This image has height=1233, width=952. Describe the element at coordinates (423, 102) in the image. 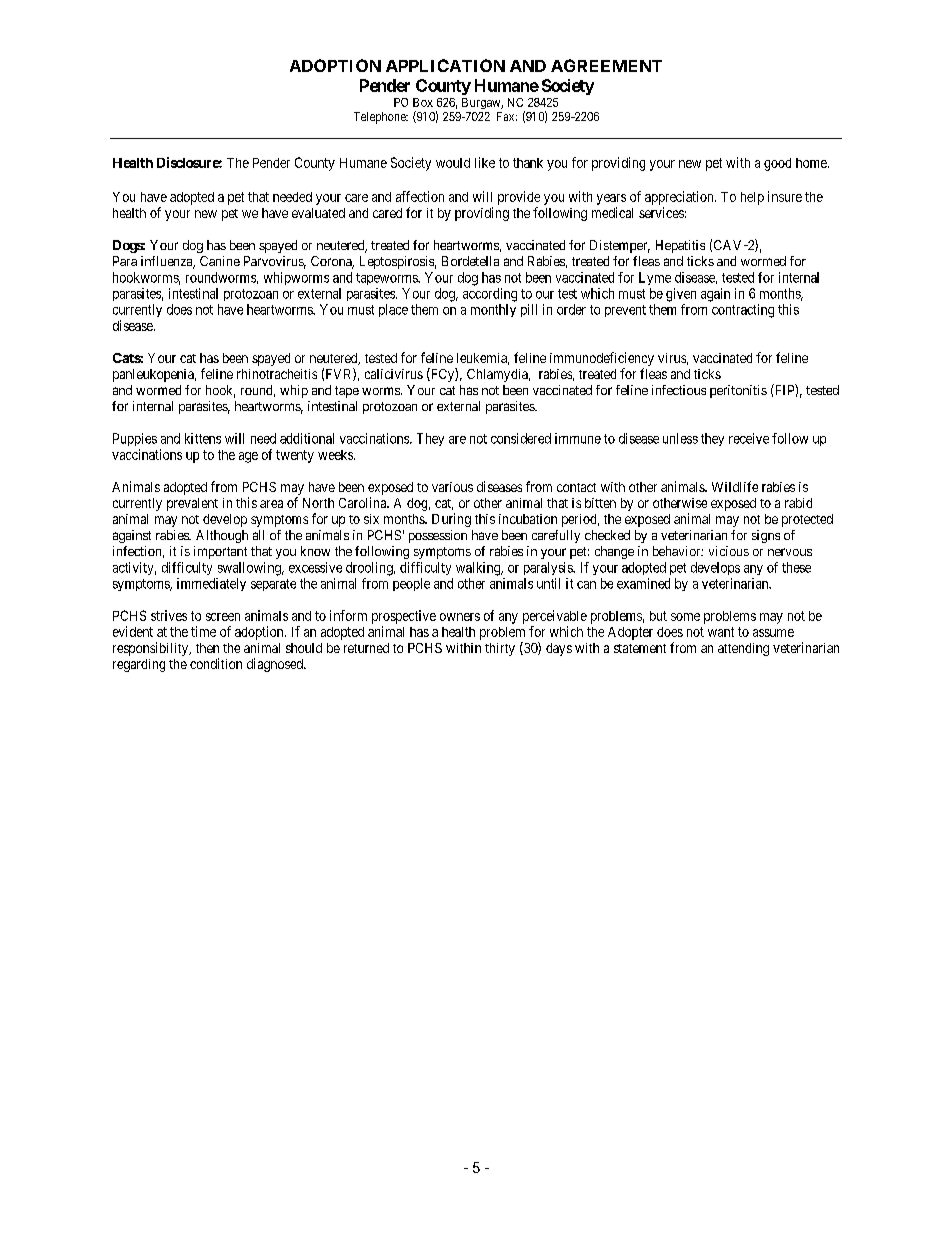

I see `Box` at that location.
